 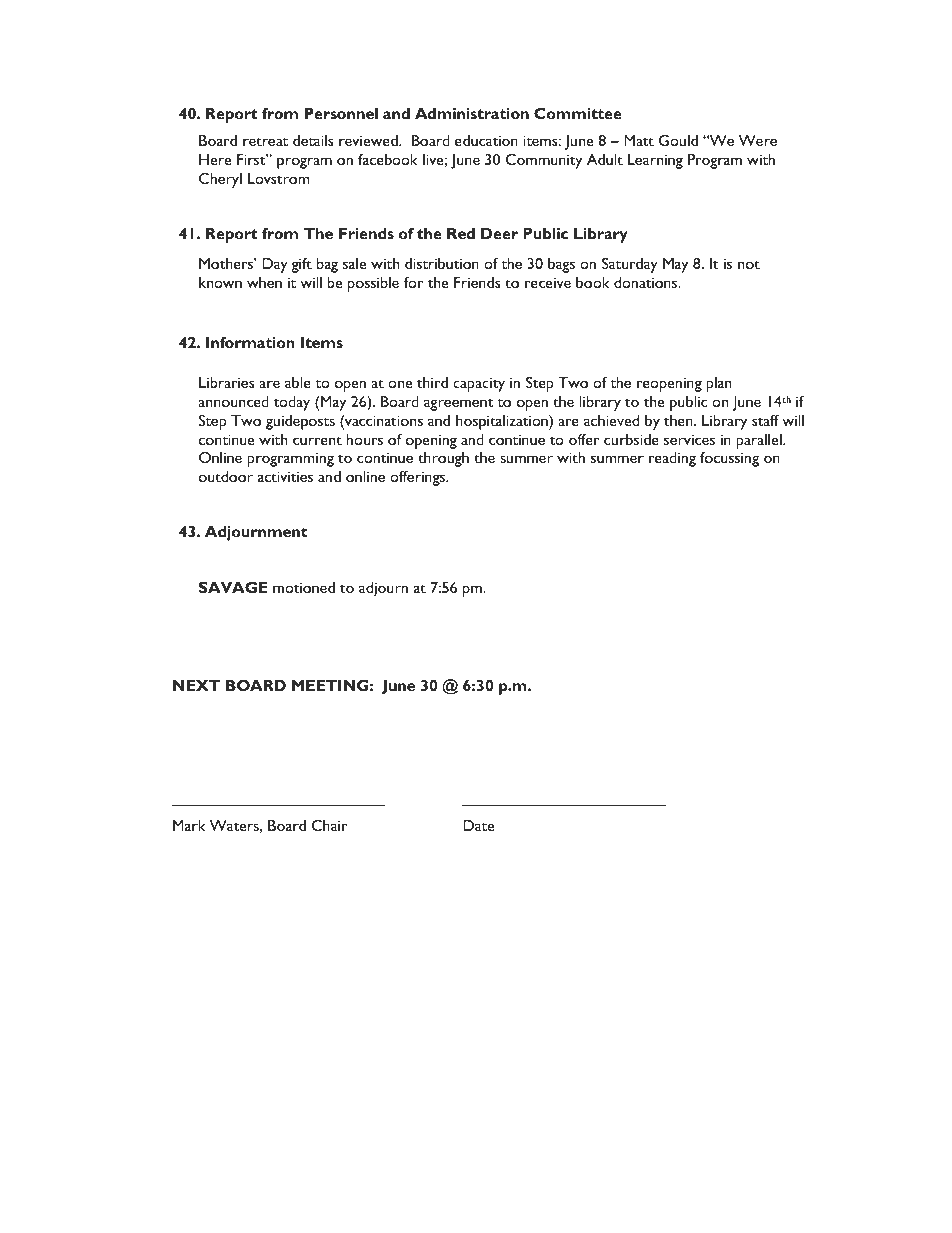 I want to click on through, so click(x=443, y=459).
